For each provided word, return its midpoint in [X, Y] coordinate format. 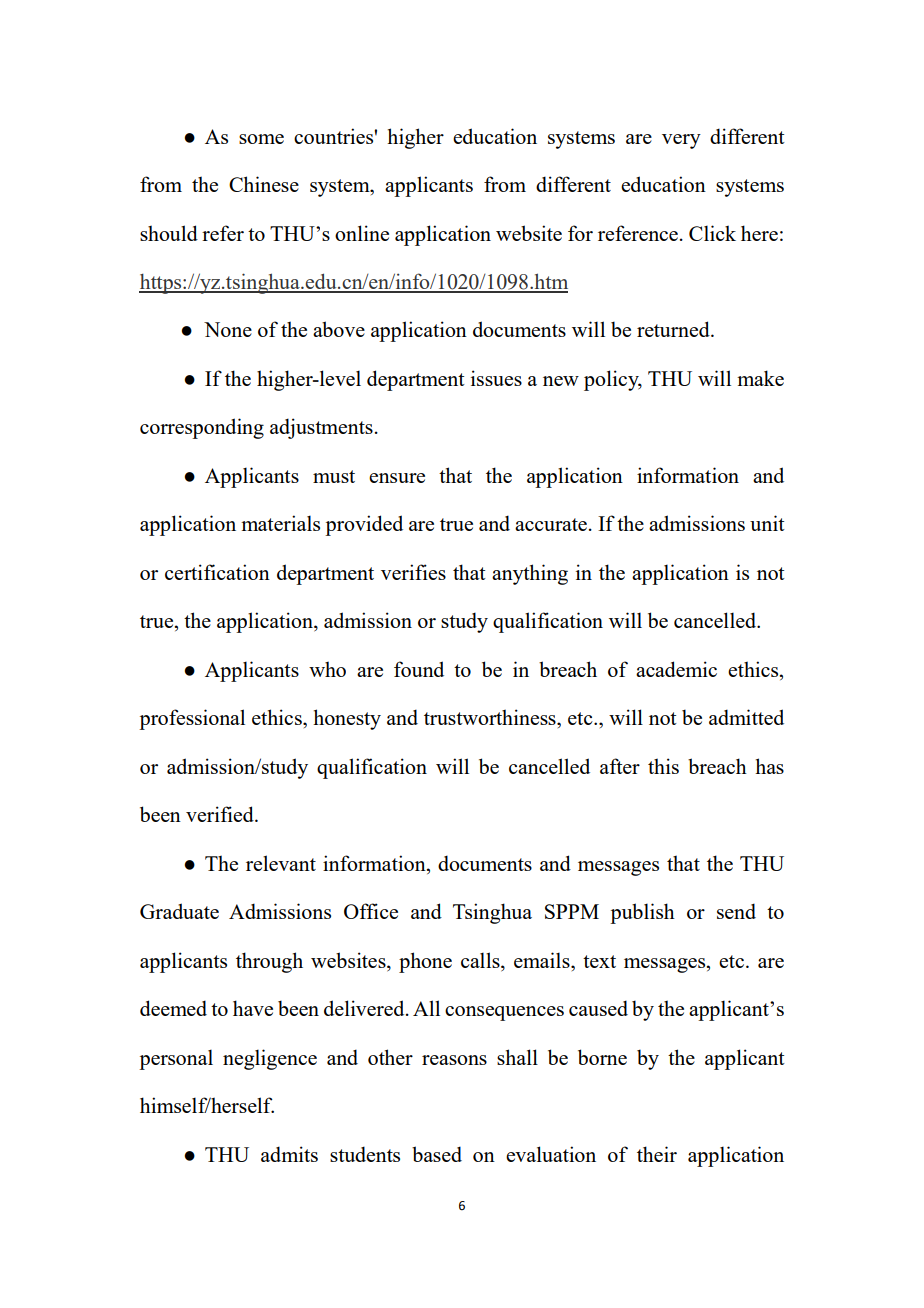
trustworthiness [491, 717]
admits [289, 1154]
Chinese [264, 184]
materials [280, 523]
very [681, 141]
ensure [397, 478]
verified [221, 814]
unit [767, 523]
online [362, 233]
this [663, 766]
